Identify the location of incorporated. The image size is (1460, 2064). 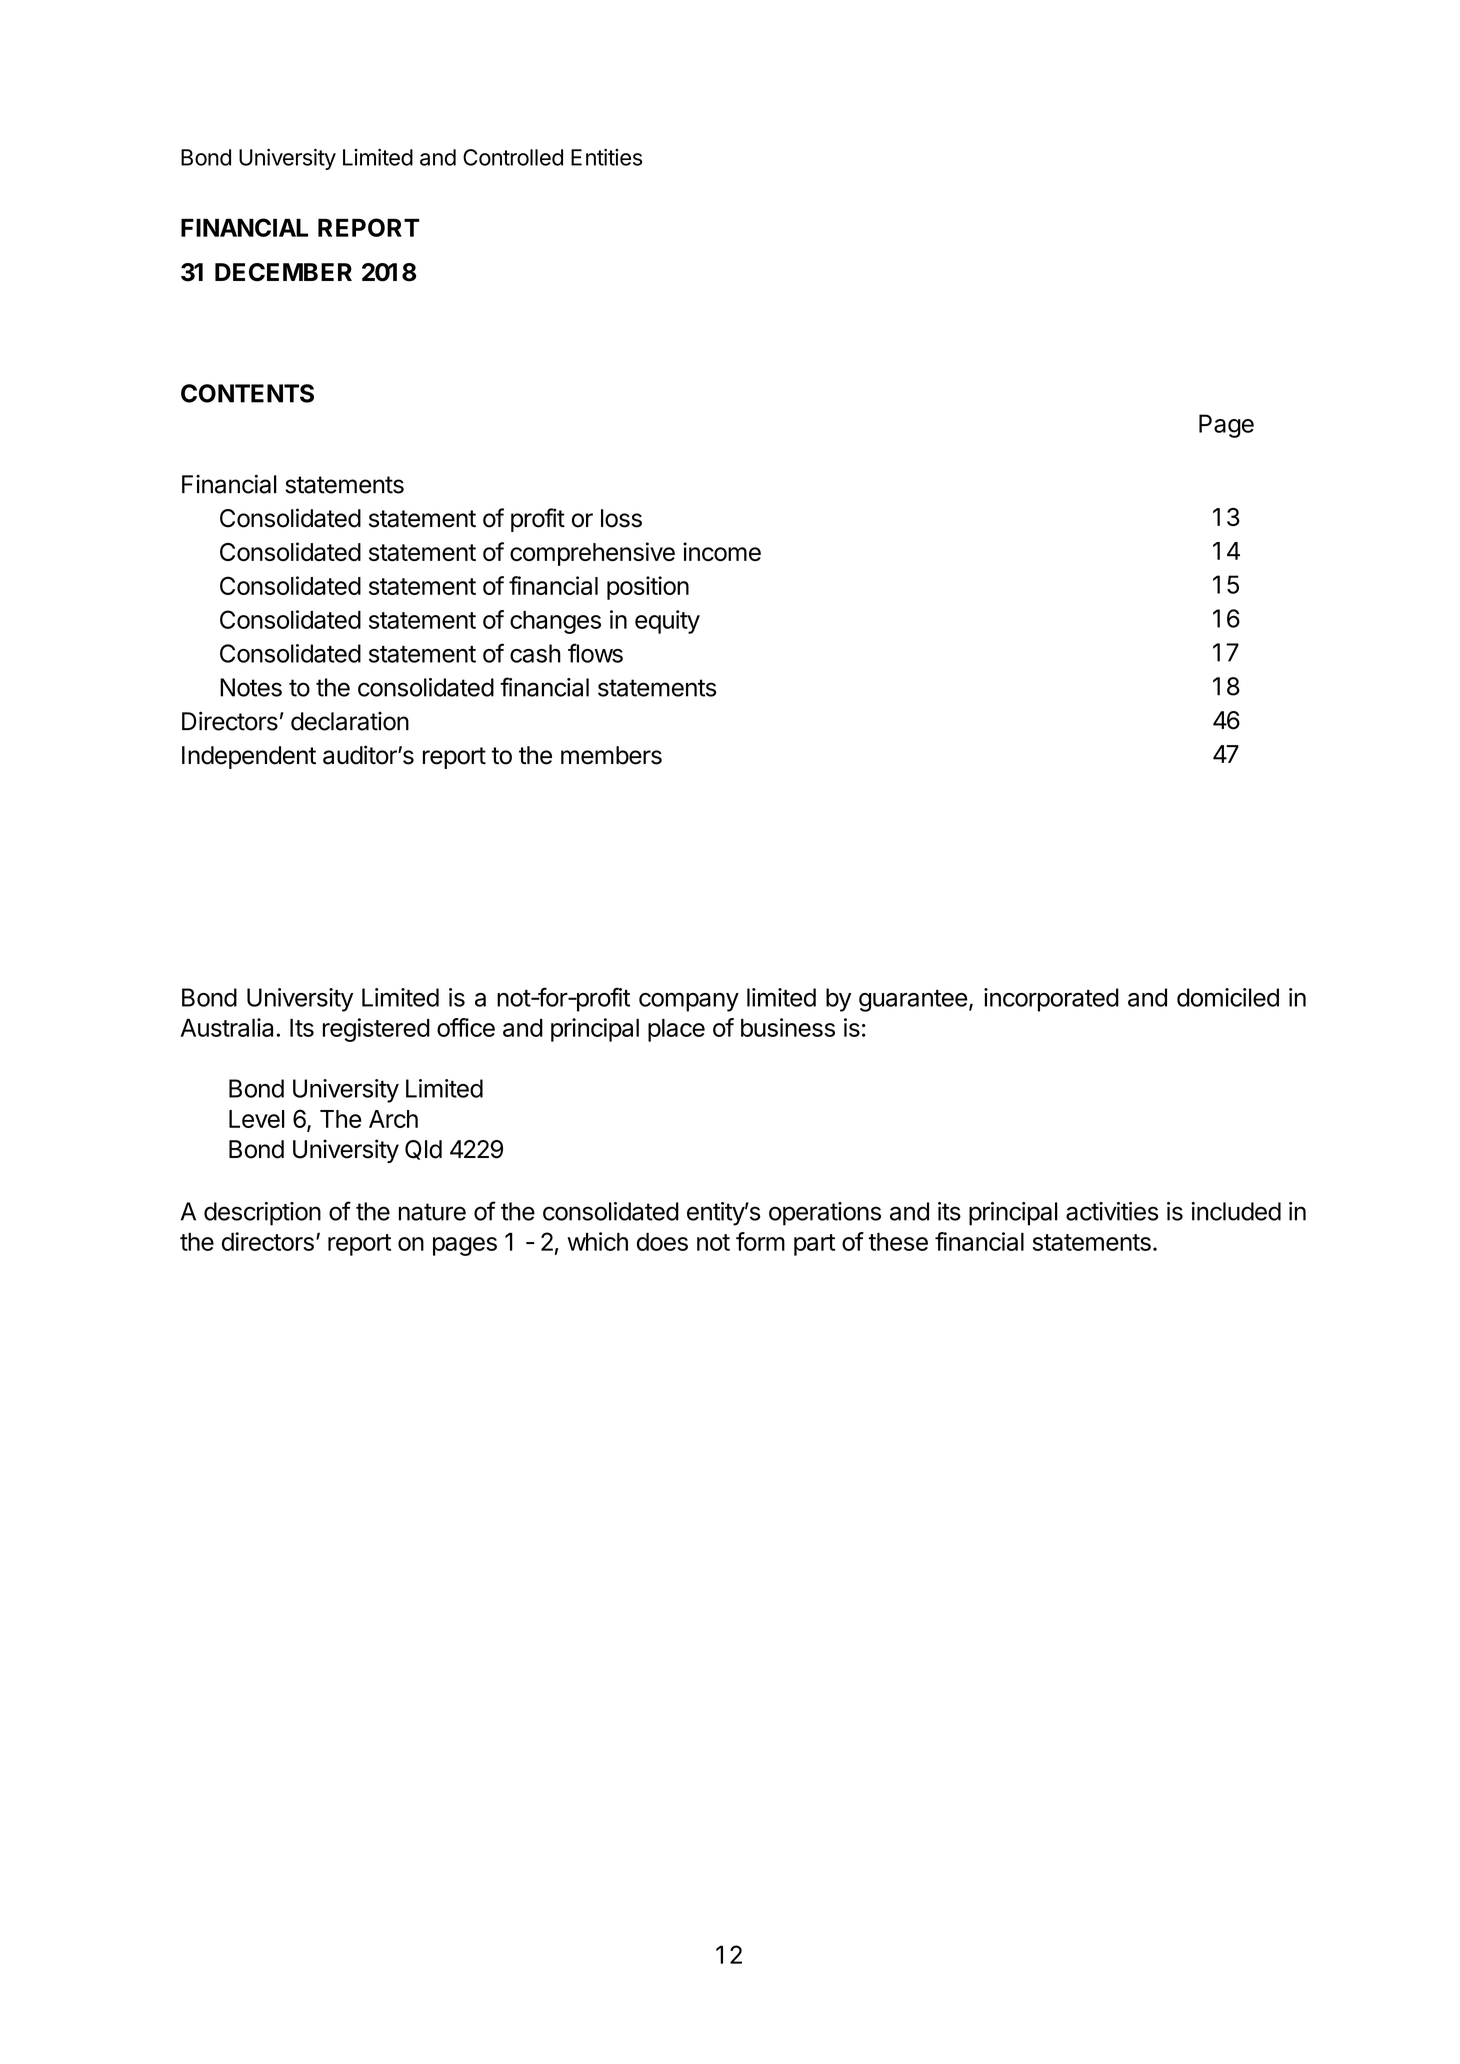
(1051, 1000).
